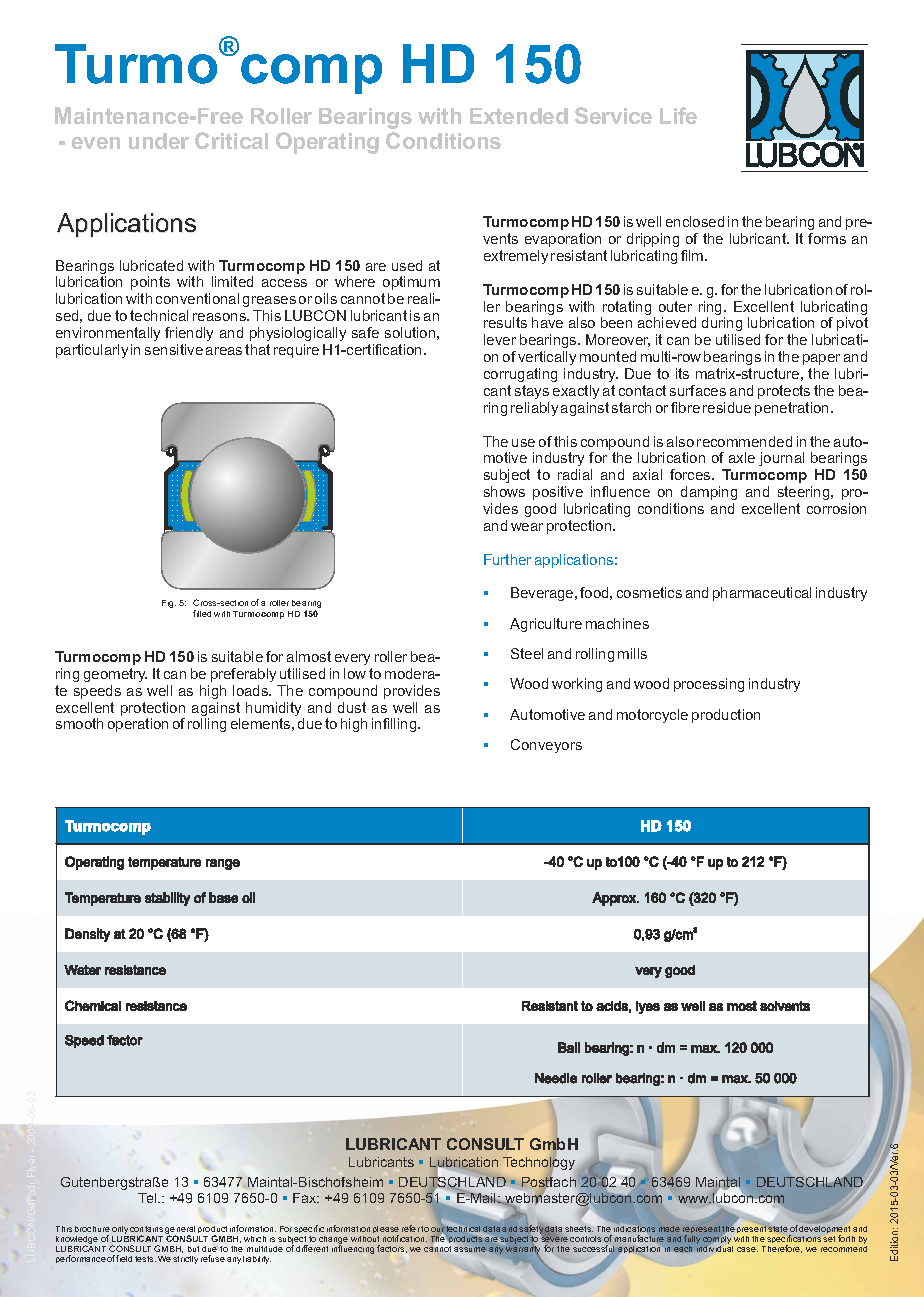 This page has height=1297, width=924. Describe the element at coordinates (159, 141) in the page. I see `under` at that location.
